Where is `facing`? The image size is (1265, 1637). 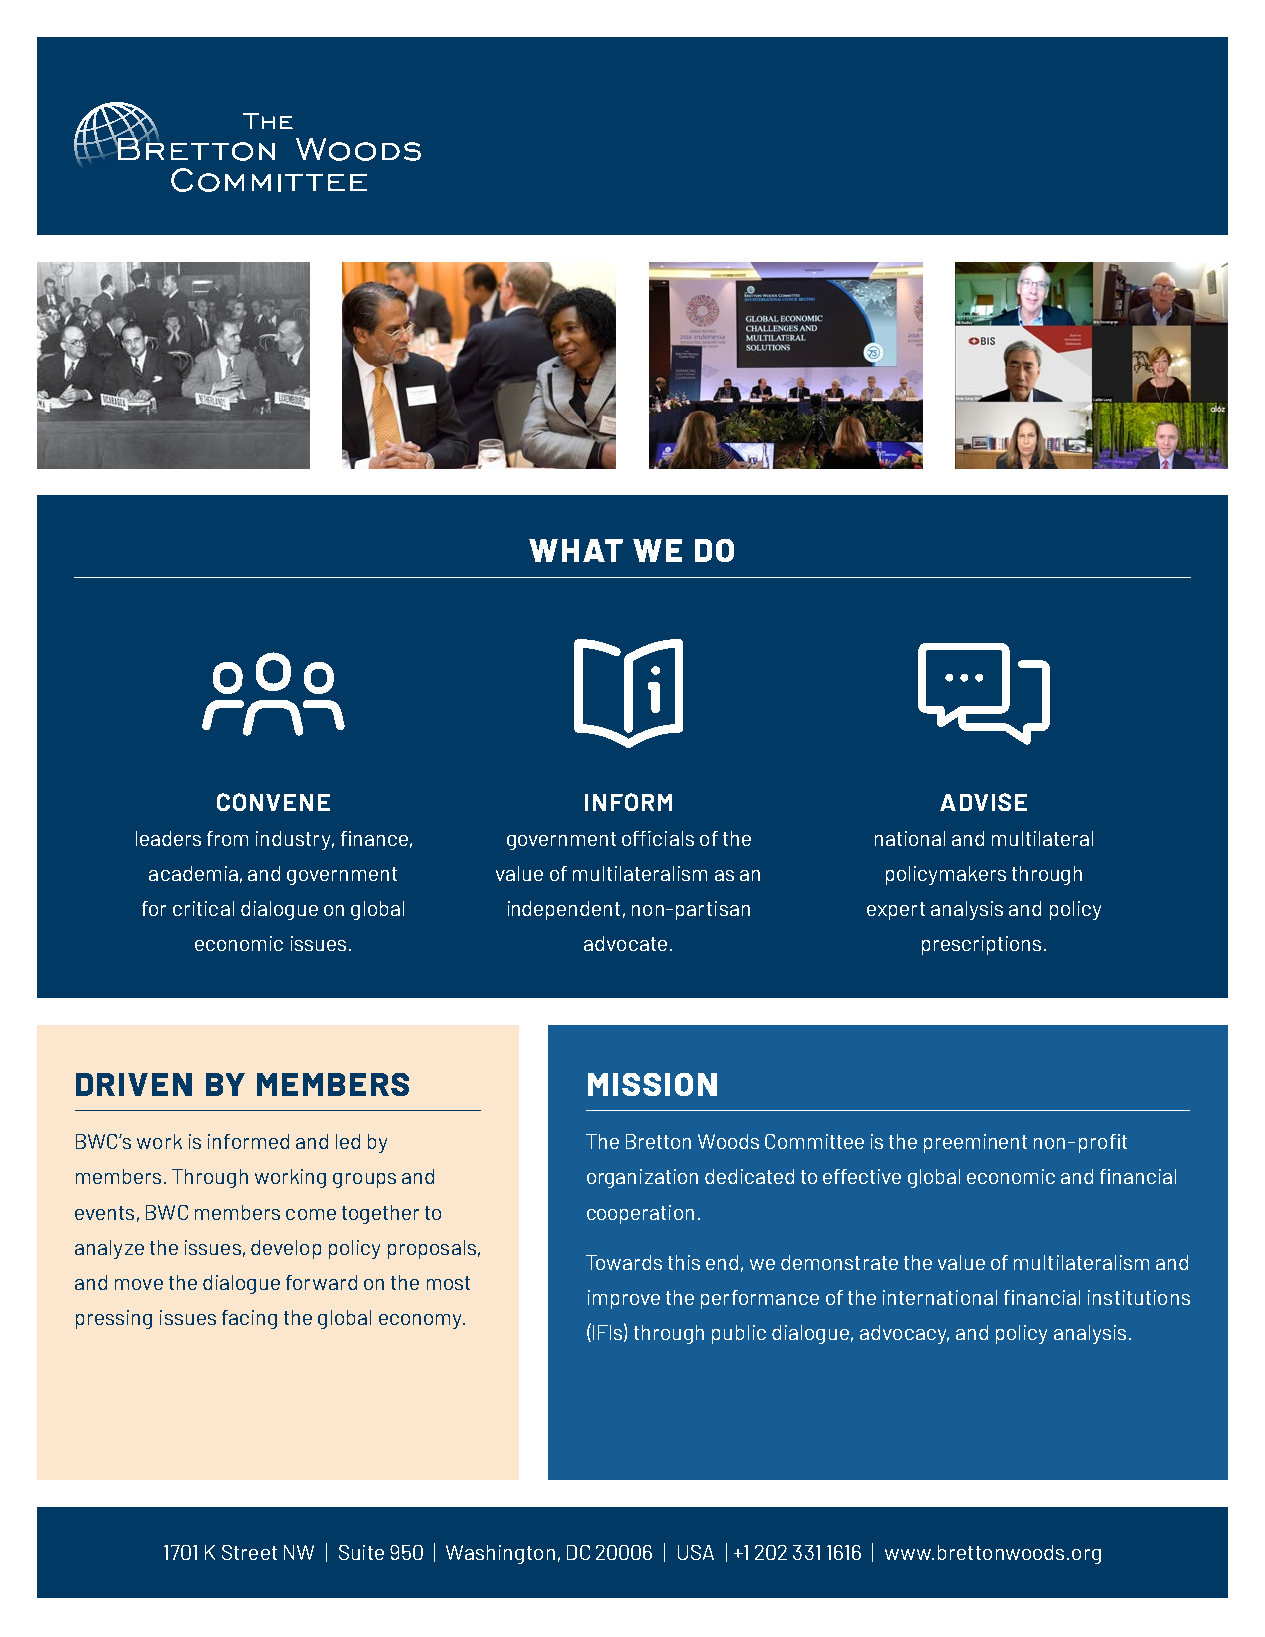
facing is located at coordinates (249, 1319).
